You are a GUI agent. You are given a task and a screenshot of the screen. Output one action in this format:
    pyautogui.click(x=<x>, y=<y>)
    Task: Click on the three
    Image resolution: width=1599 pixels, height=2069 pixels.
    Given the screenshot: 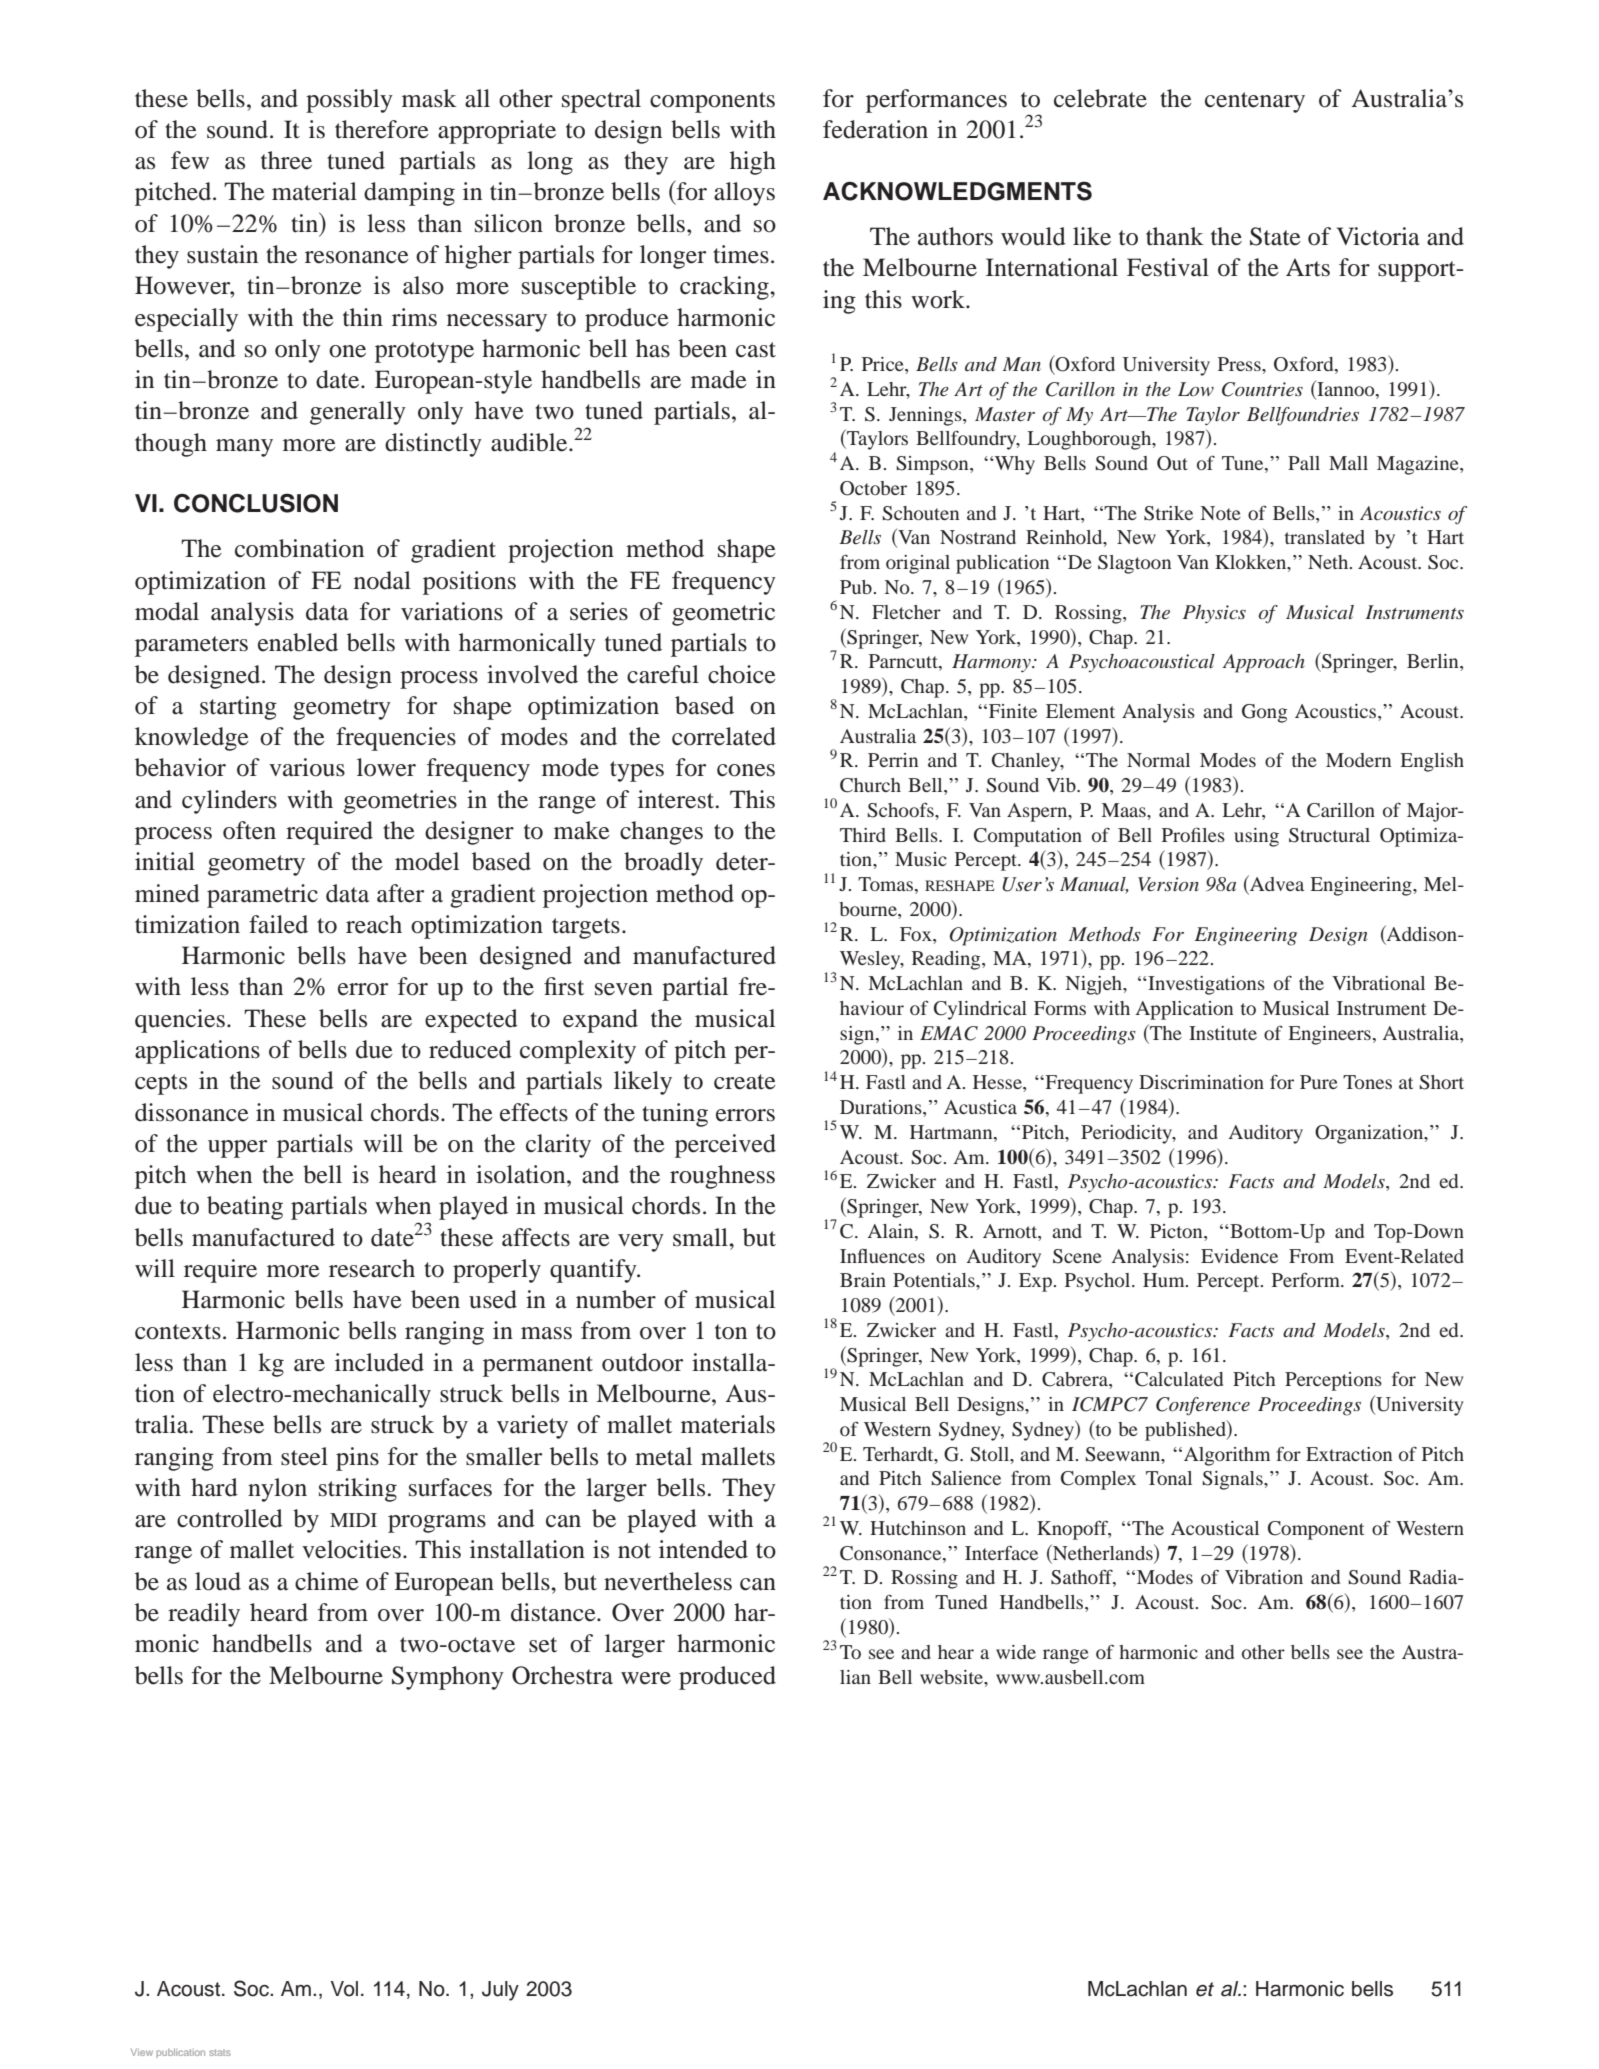 What is the action you would take?
    pyautogui.click(x=286, y=160)
